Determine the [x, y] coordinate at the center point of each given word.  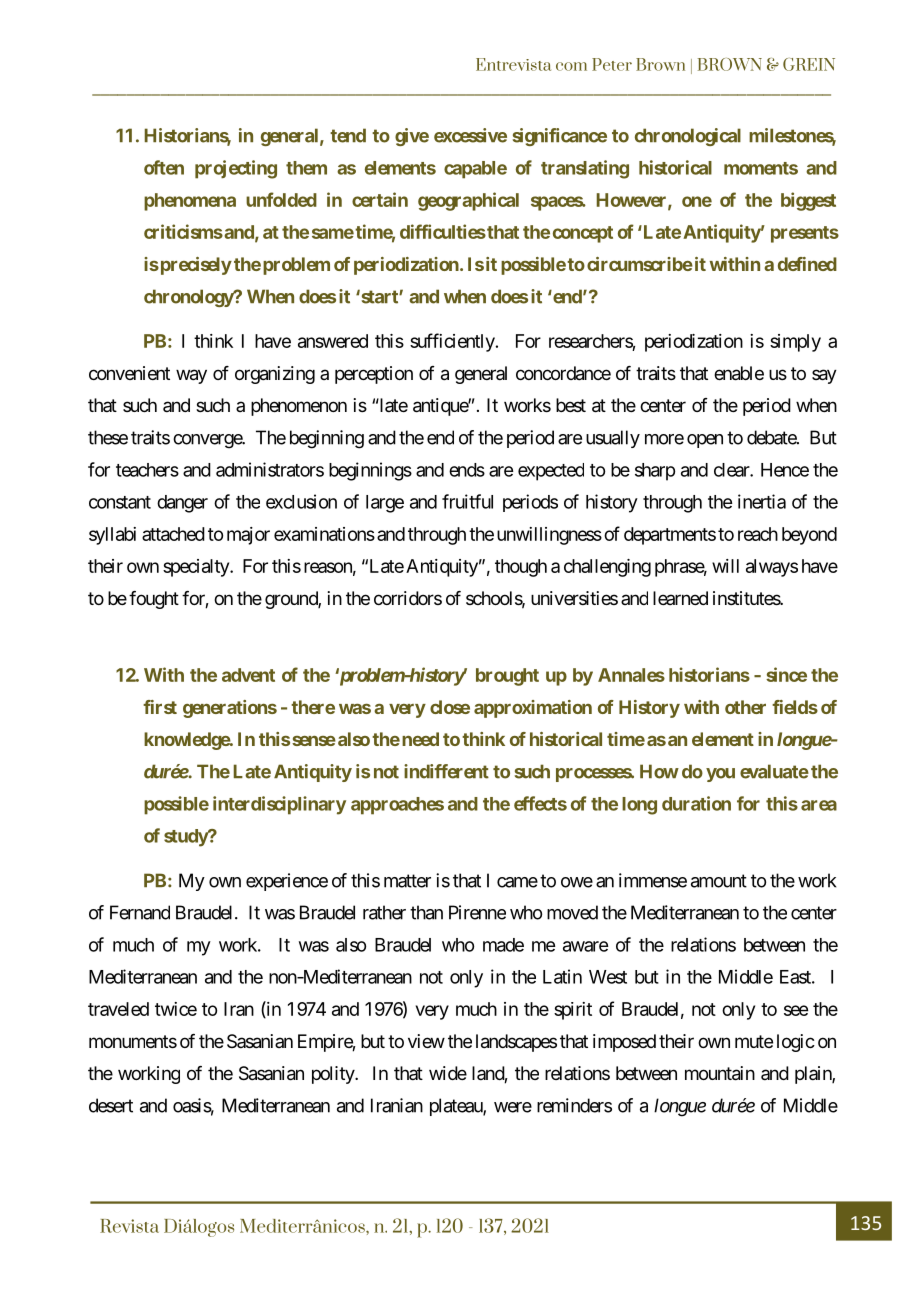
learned [680, 598]
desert [111, 1105]
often [164, 167]
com [571, 66]
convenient [129, 373]
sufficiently [452, 342]
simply [795, 343]
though [521, 568]
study [186, 838]
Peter [612, 64]
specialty [197, 568]
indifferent [446, 771]
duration [696, 803]
